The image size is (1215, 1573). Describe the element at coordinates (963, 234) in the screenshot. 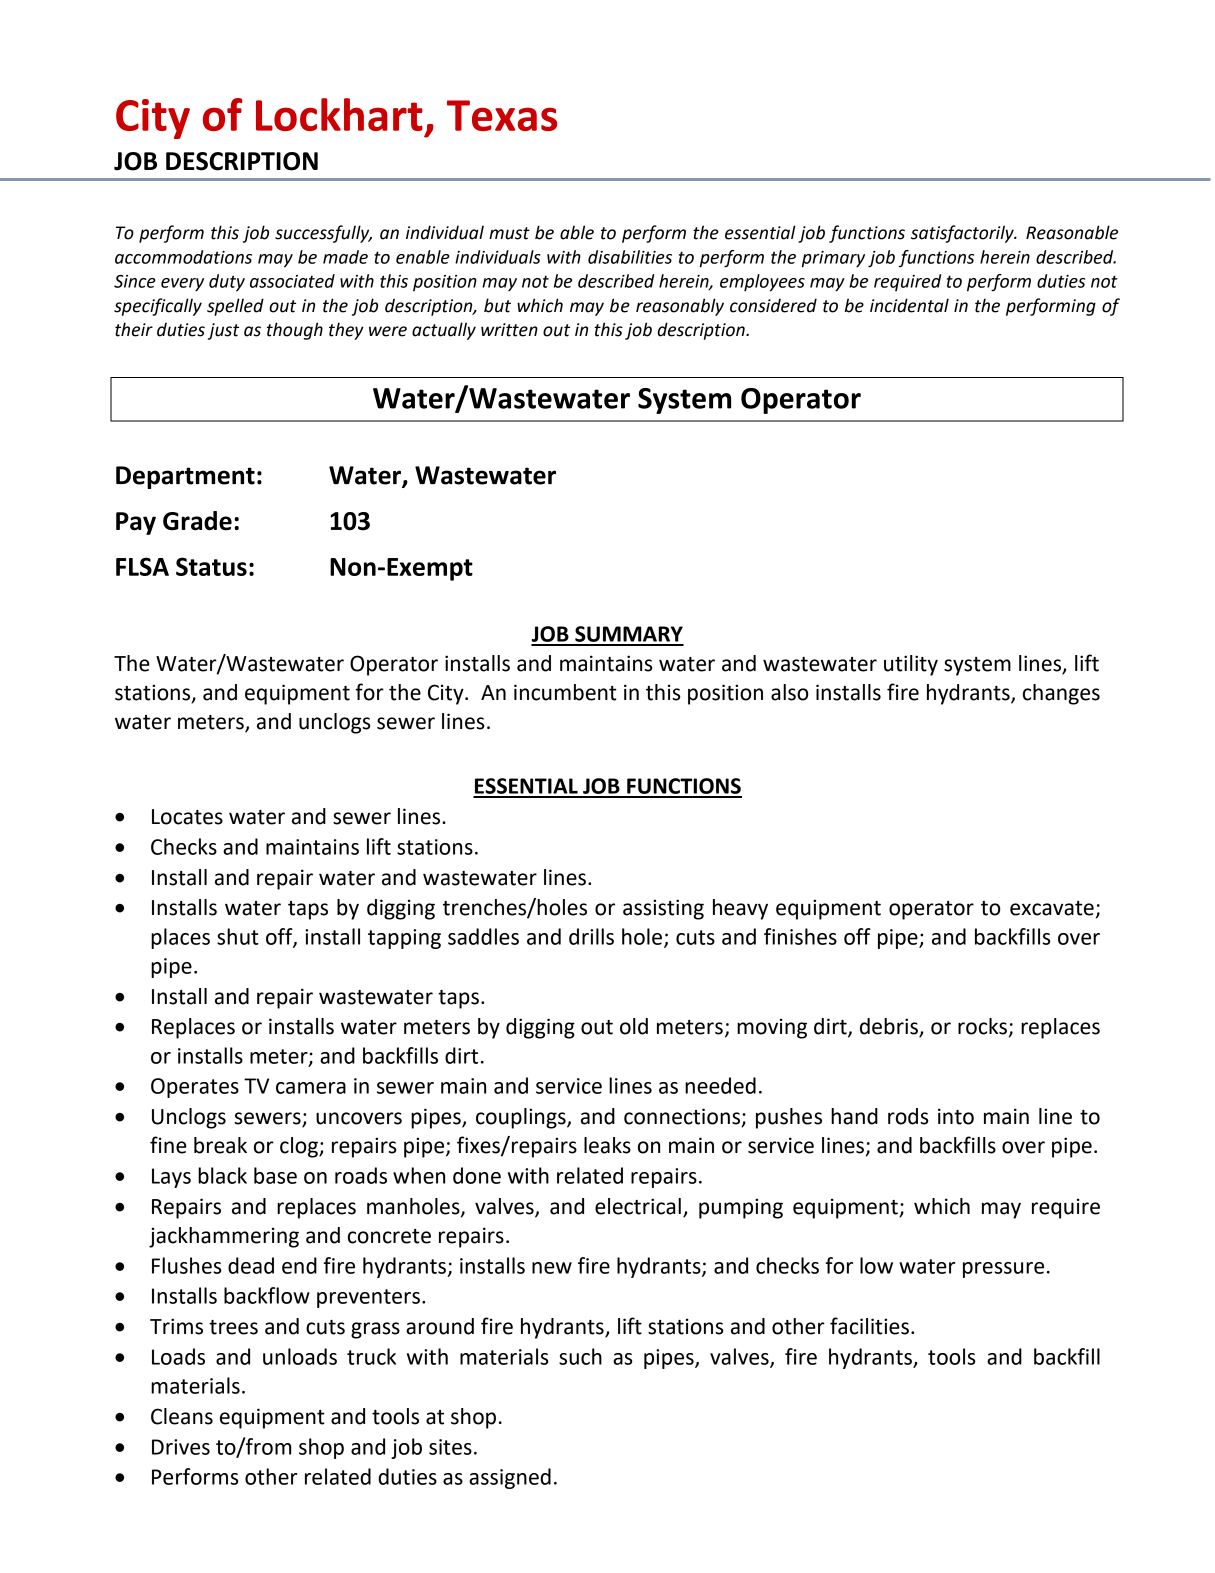

I see `satisfactorily` at that location.
